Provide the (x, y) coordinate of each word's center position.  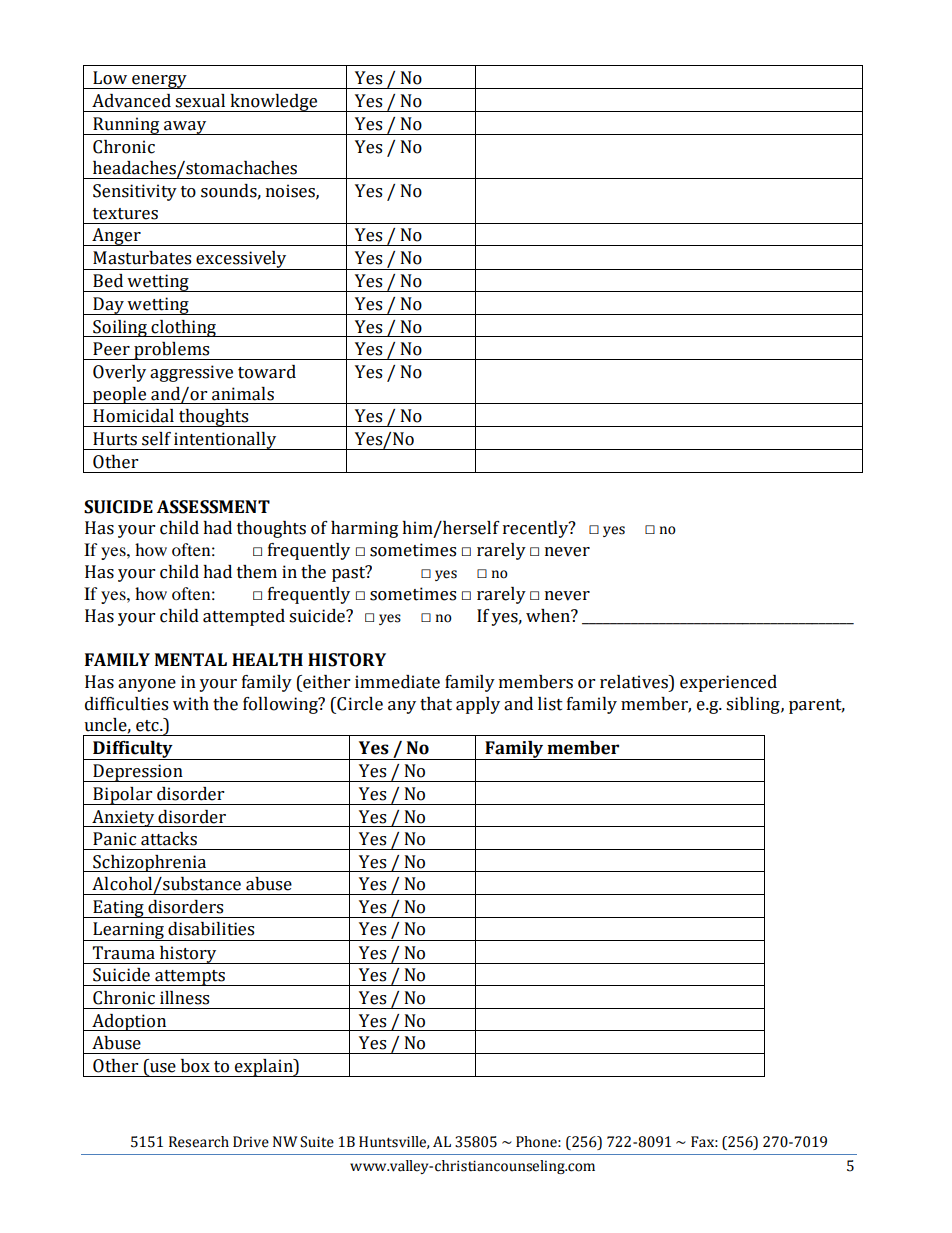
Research (199, 1142)
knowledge (273, 103)
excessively (241, 260)
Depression (138, 773)
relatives (635, 682)
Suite (317, 1142)
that (436, 704)
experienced (728, 683)
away (185, 128)
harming (364, 529)
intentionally (225, 441)
